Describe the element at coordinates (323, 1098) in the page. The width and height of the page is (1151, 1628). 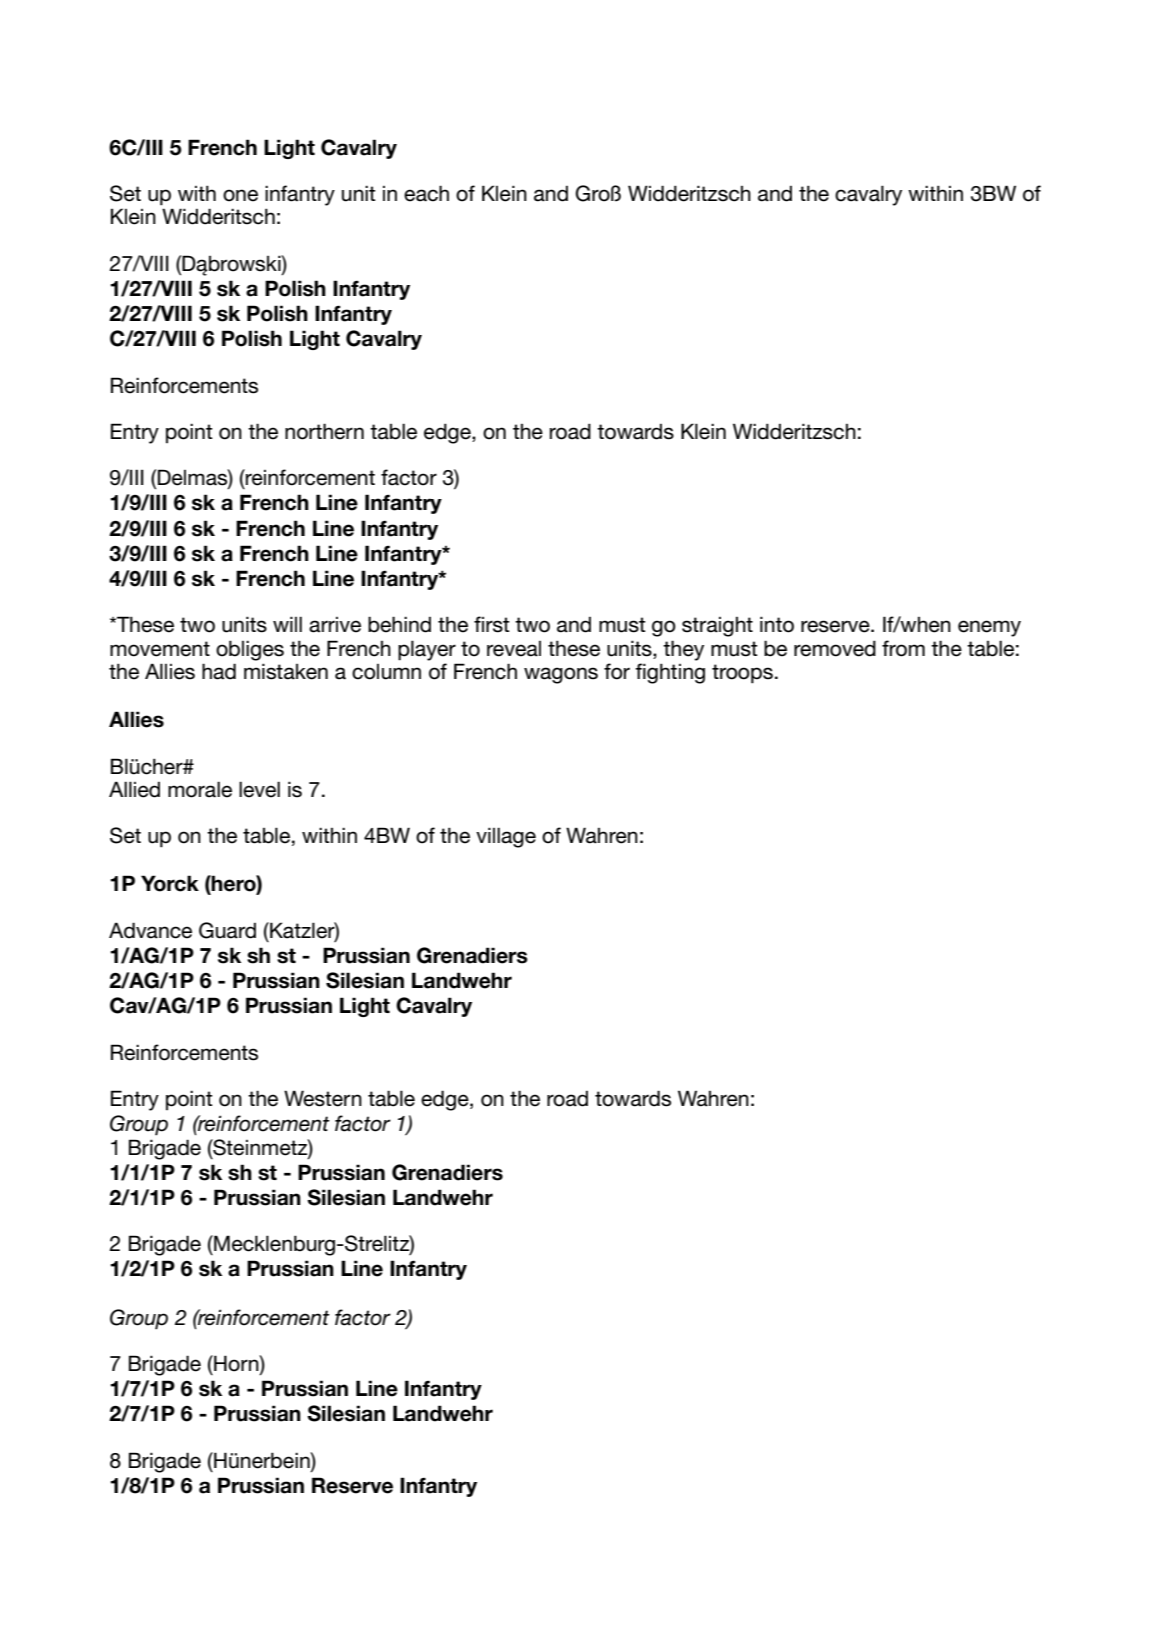
I see `Western` at that location.
